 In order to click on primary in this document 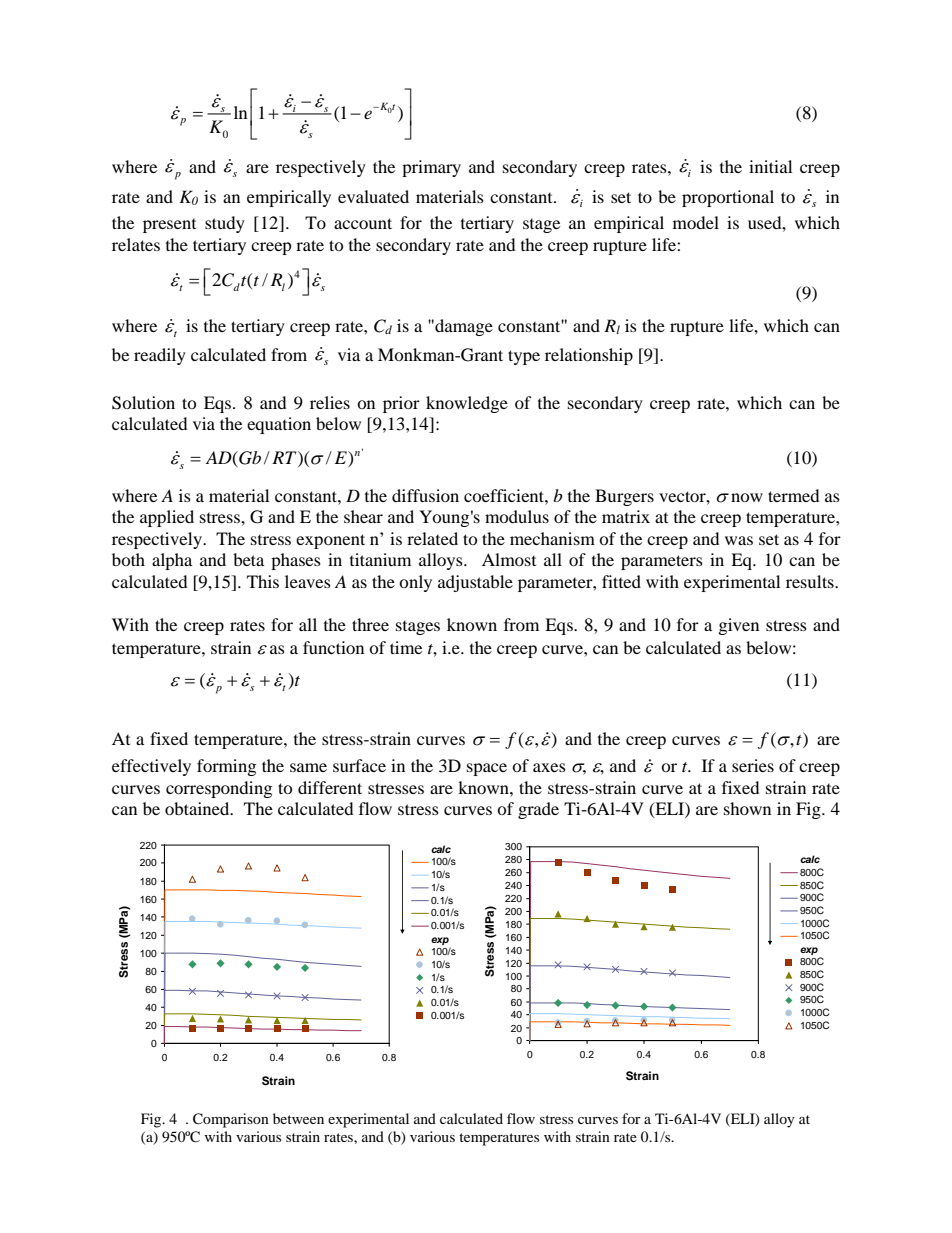, I will do `click(431, 168)`.
